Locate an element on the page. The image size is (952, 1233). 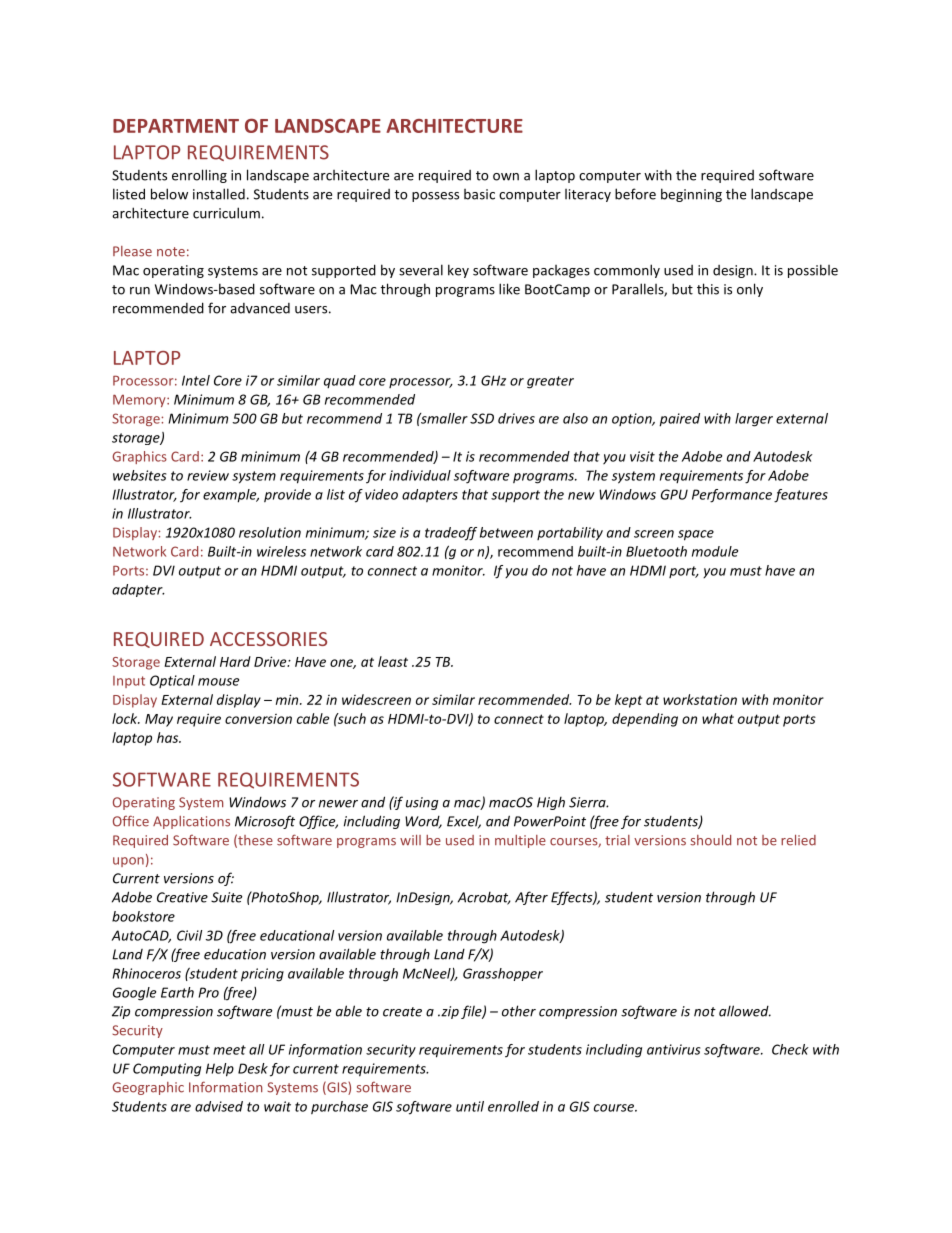
own is located at coordinates (506, 177).
